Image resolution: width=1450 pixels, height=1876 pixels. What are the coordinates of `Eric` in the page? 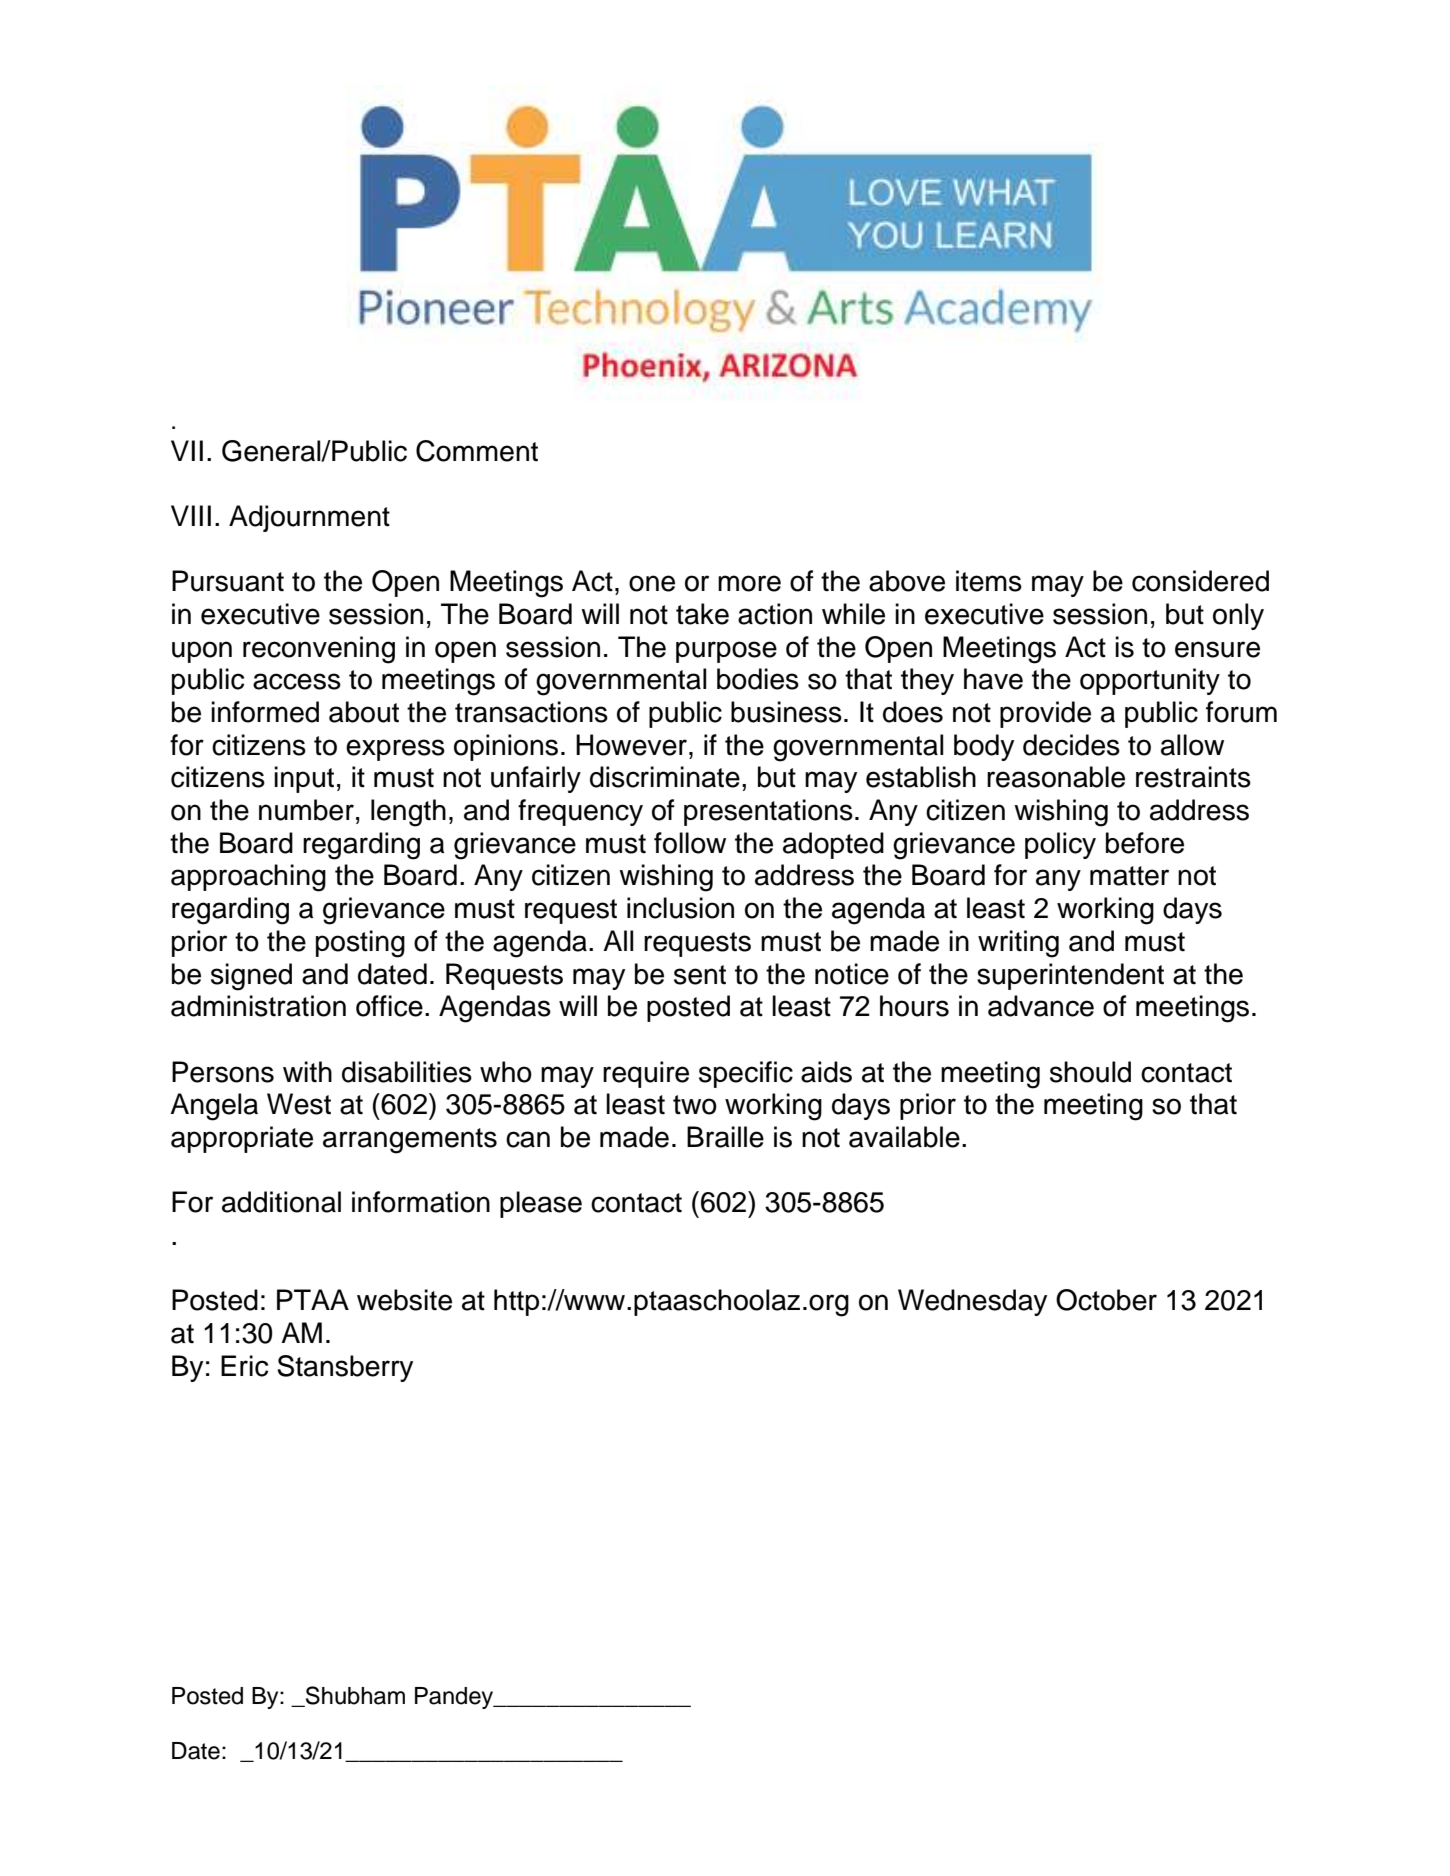 It's located at (244, 1366).
